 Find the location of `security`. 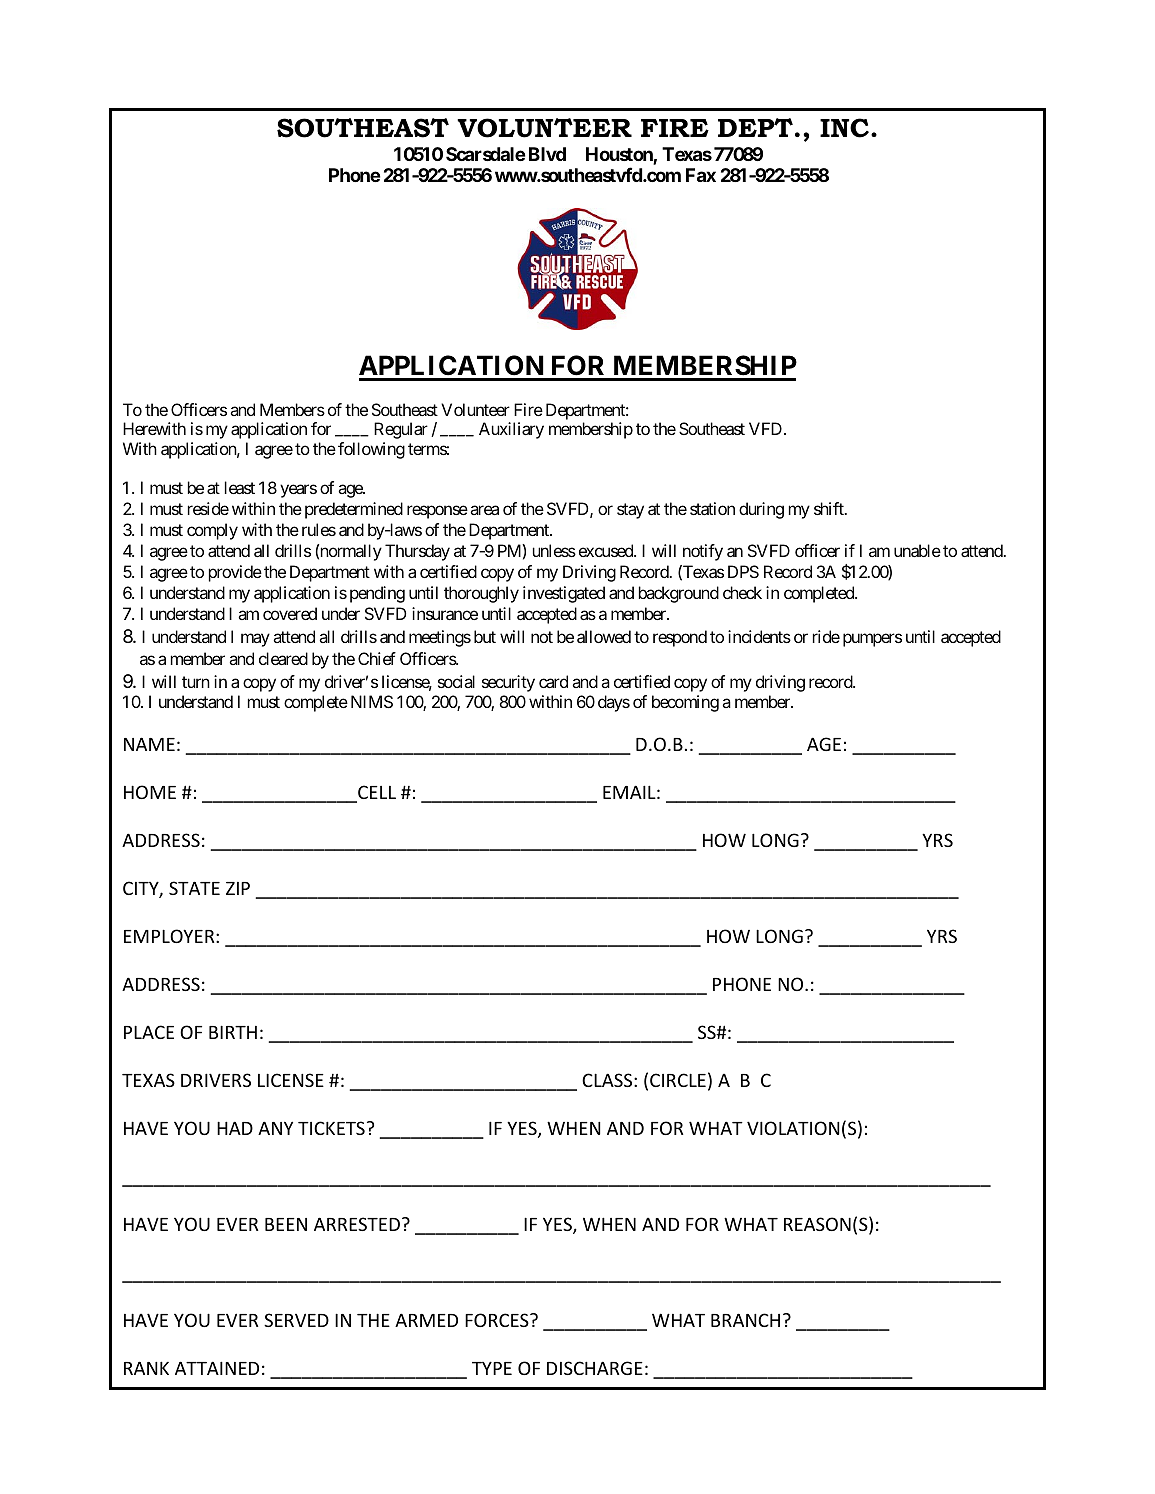

security is located at coordinates (508, 683).
